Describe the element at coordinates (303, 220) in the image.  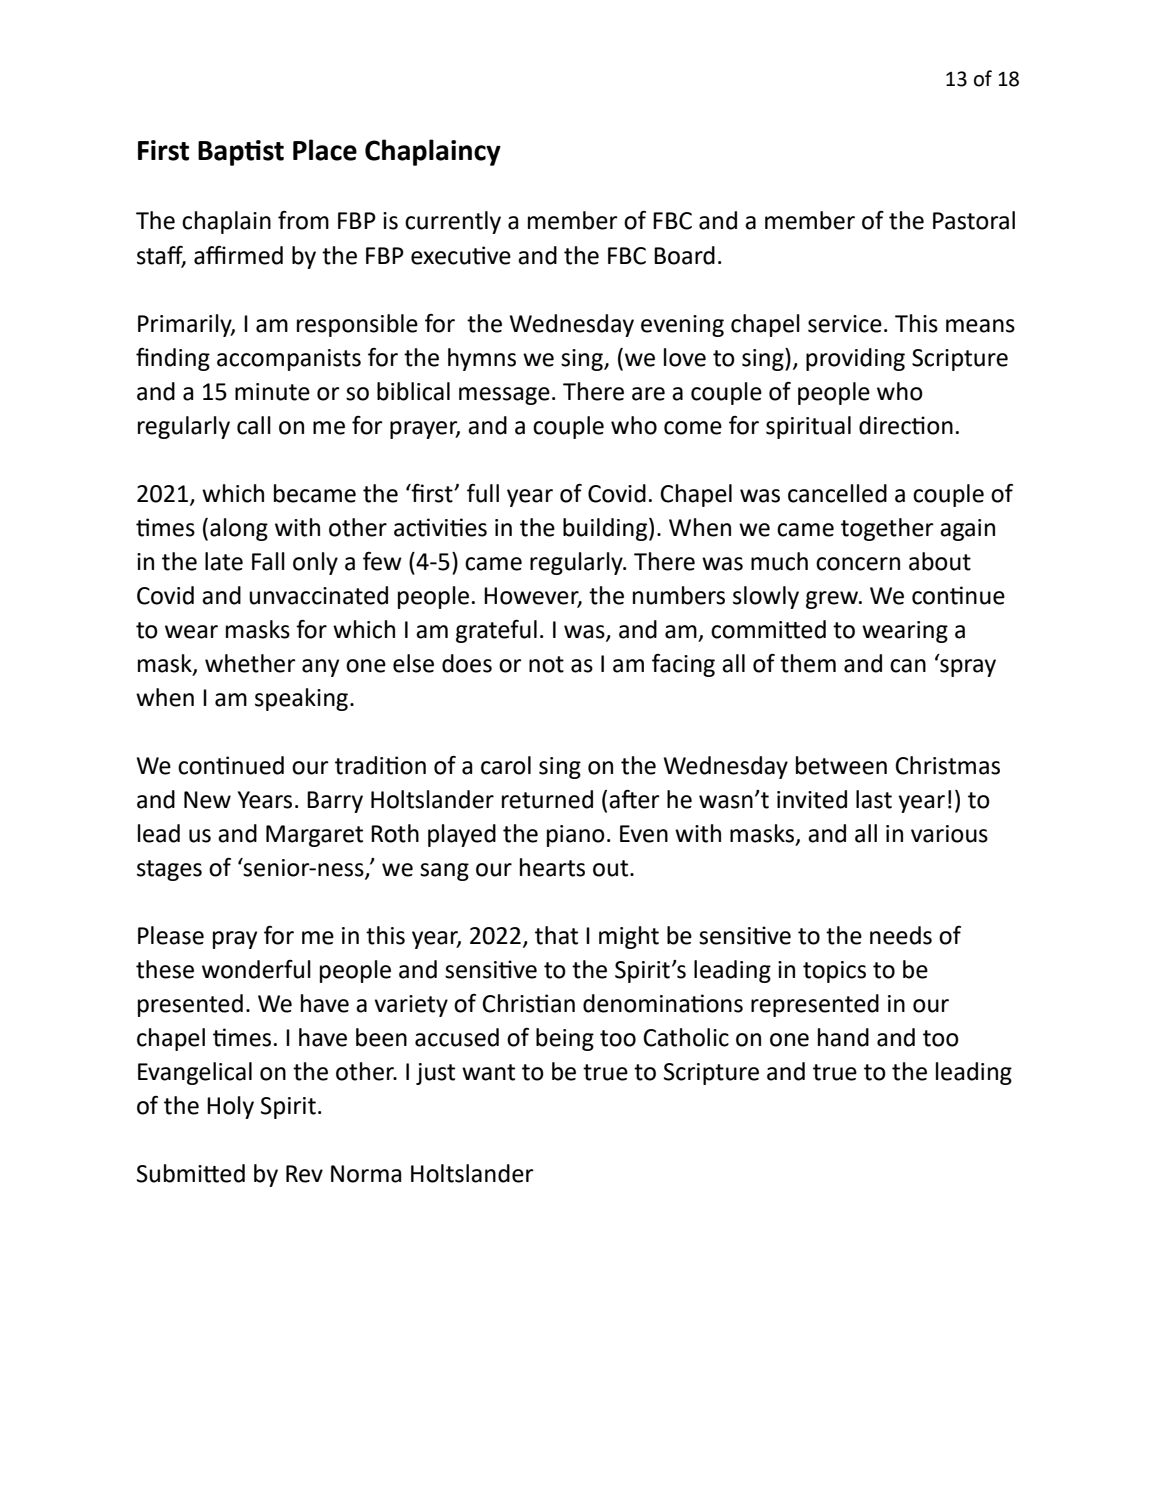
I see `from` at that location.
